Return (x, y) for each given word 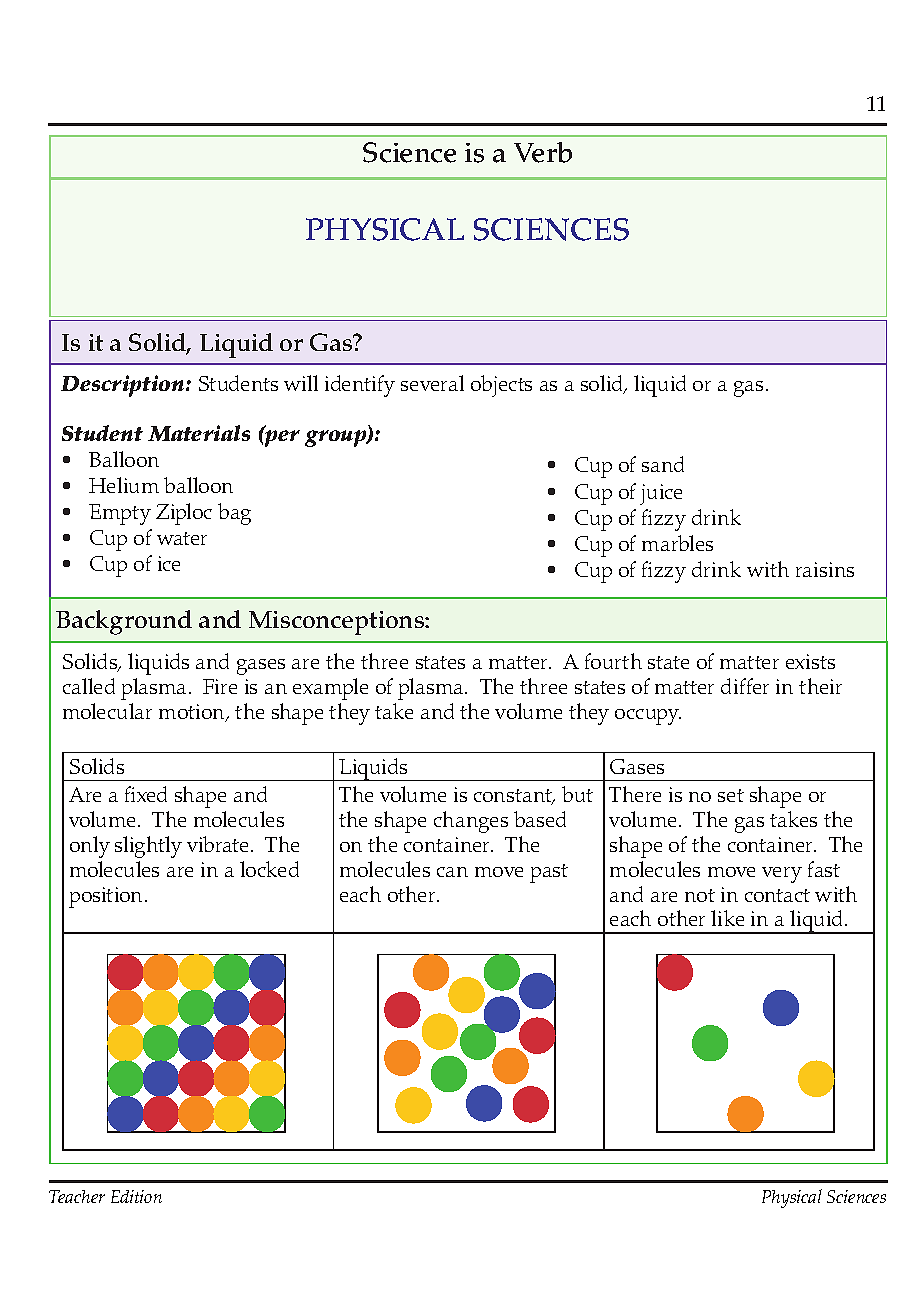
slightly (148, 847)
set (731, 795)
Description (124, 386)
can (452, 872)
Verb (543, 152)
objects (501, 386)
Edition (136, 1196)
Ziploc (184, 514)
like (727, 918)
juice (661, 494)
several (432, 383)
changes (471, 822)
